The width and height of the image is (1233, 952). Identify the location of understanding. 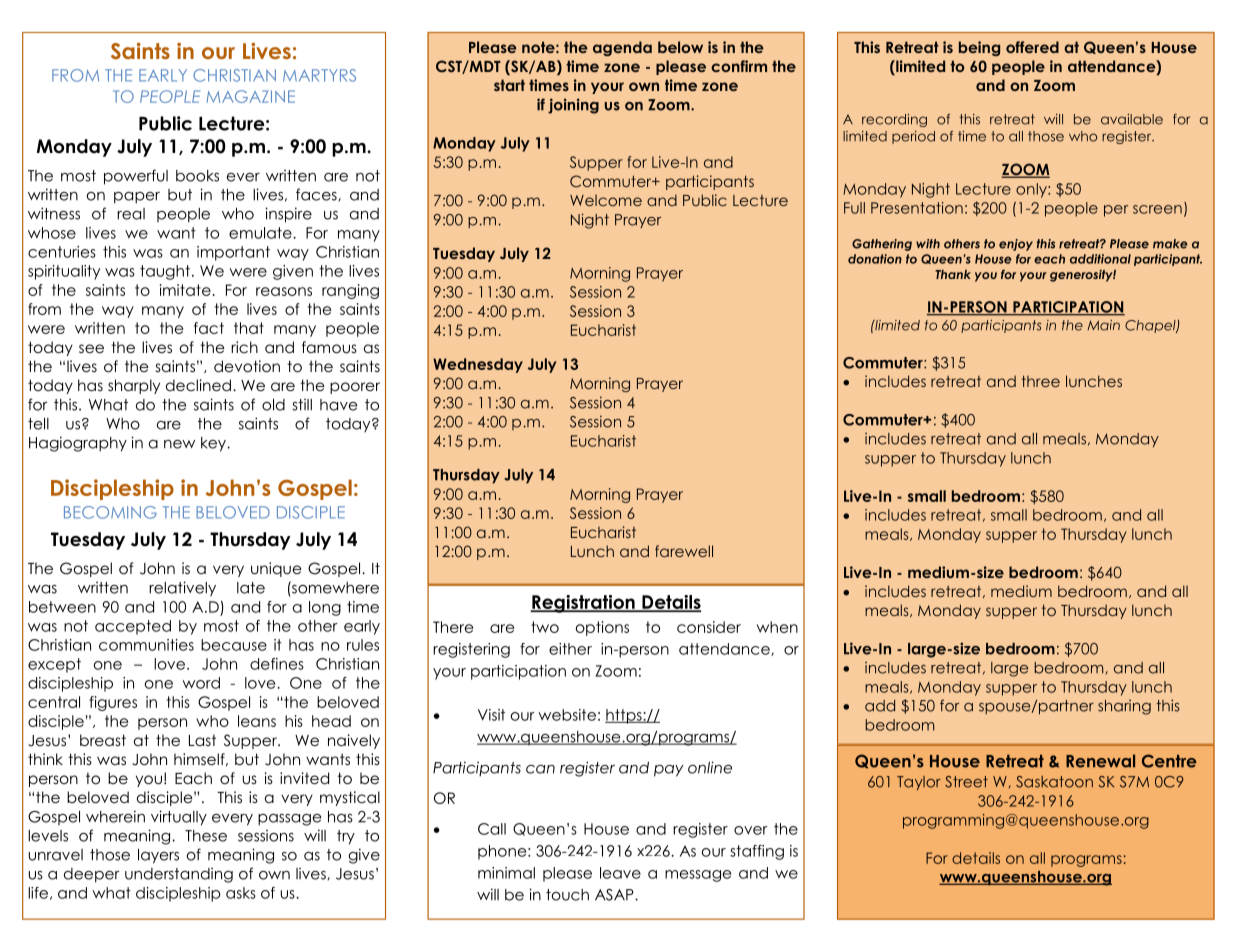
(179, 875).
